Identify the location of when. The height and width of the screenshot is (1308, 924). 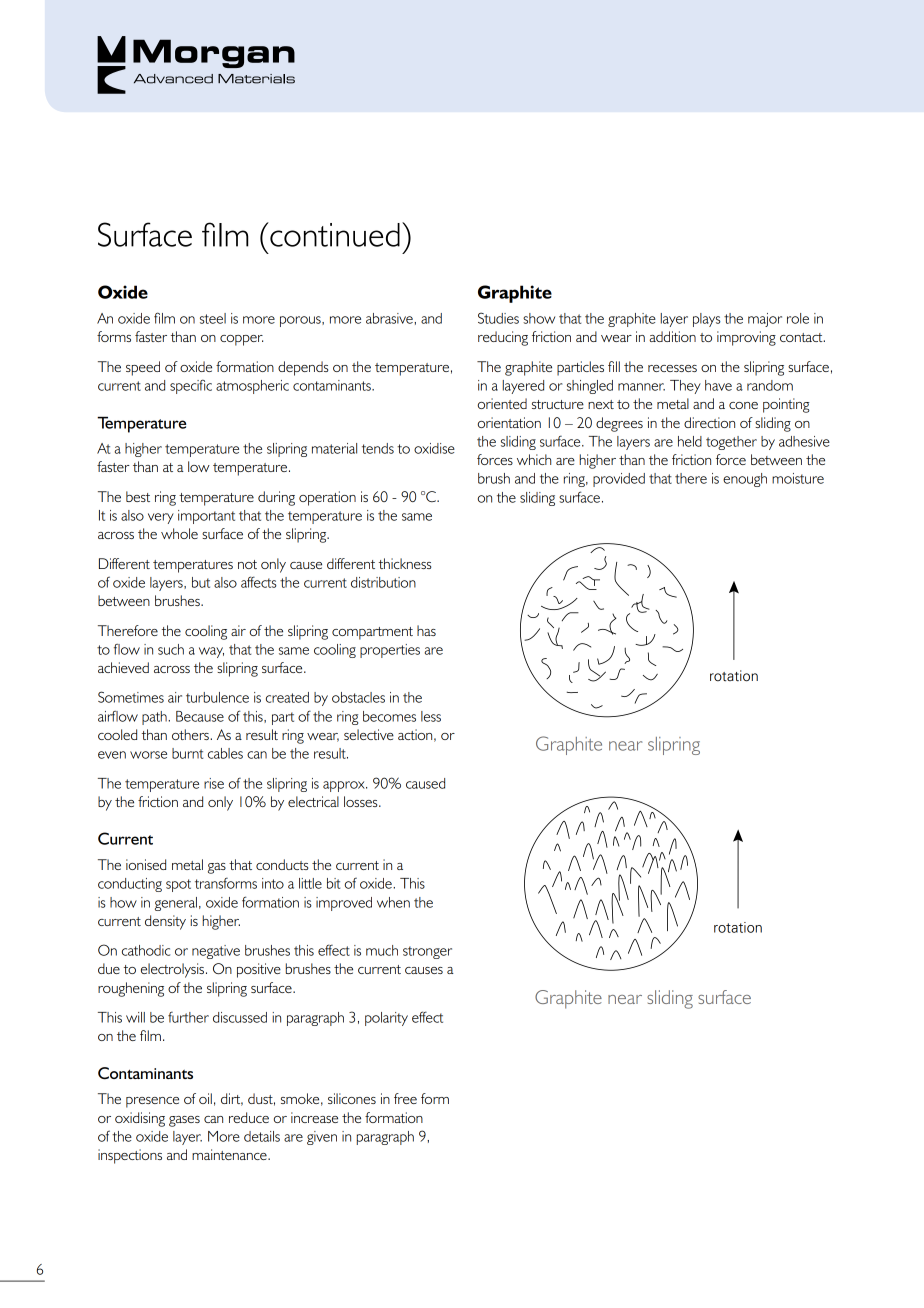
(393, 902).
